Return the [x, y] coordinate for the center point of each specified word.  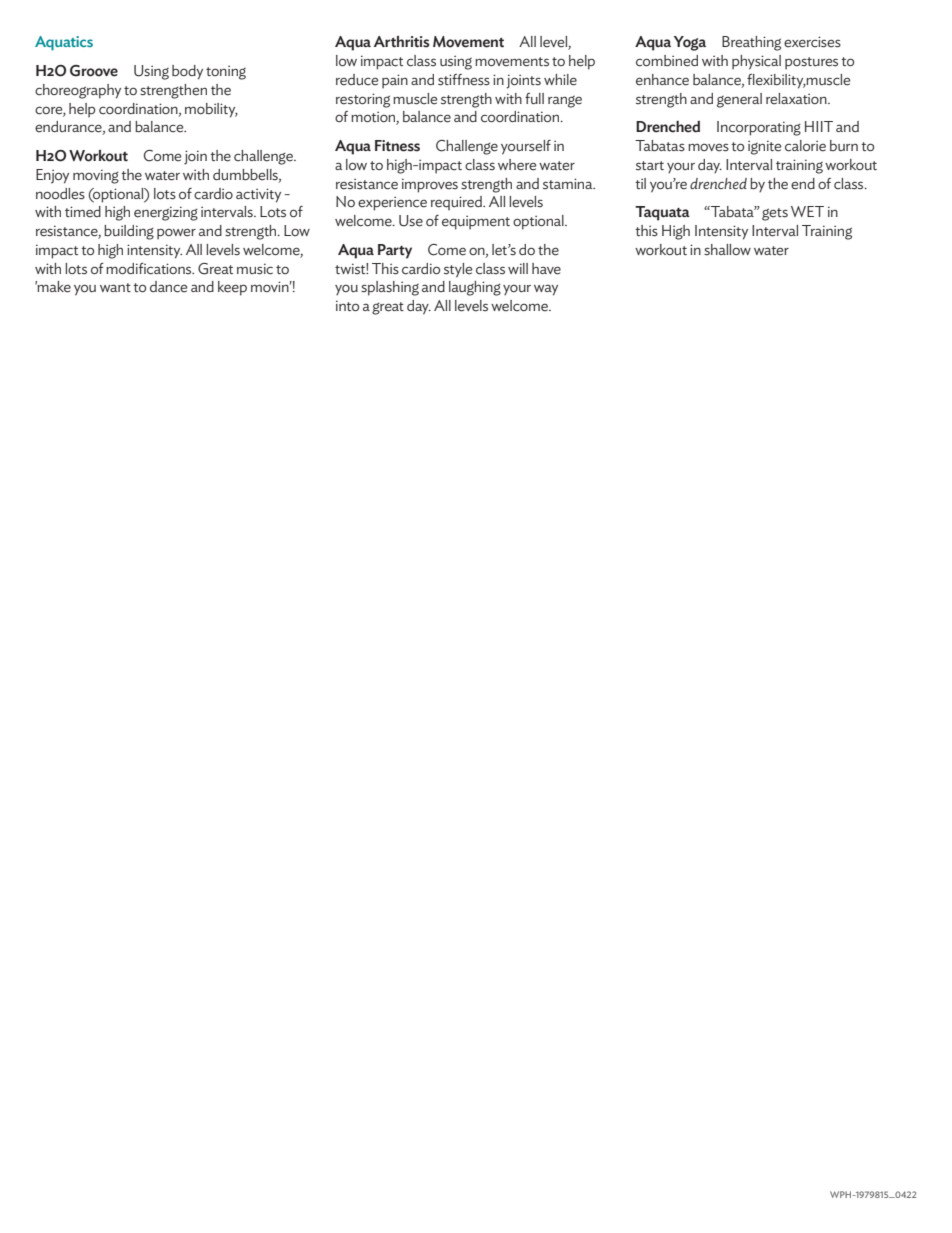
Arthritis [402, 42]
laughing [475, 288]
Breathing [751, 43]
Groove [94, 71]
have [546, 269]
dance [169, 287]
